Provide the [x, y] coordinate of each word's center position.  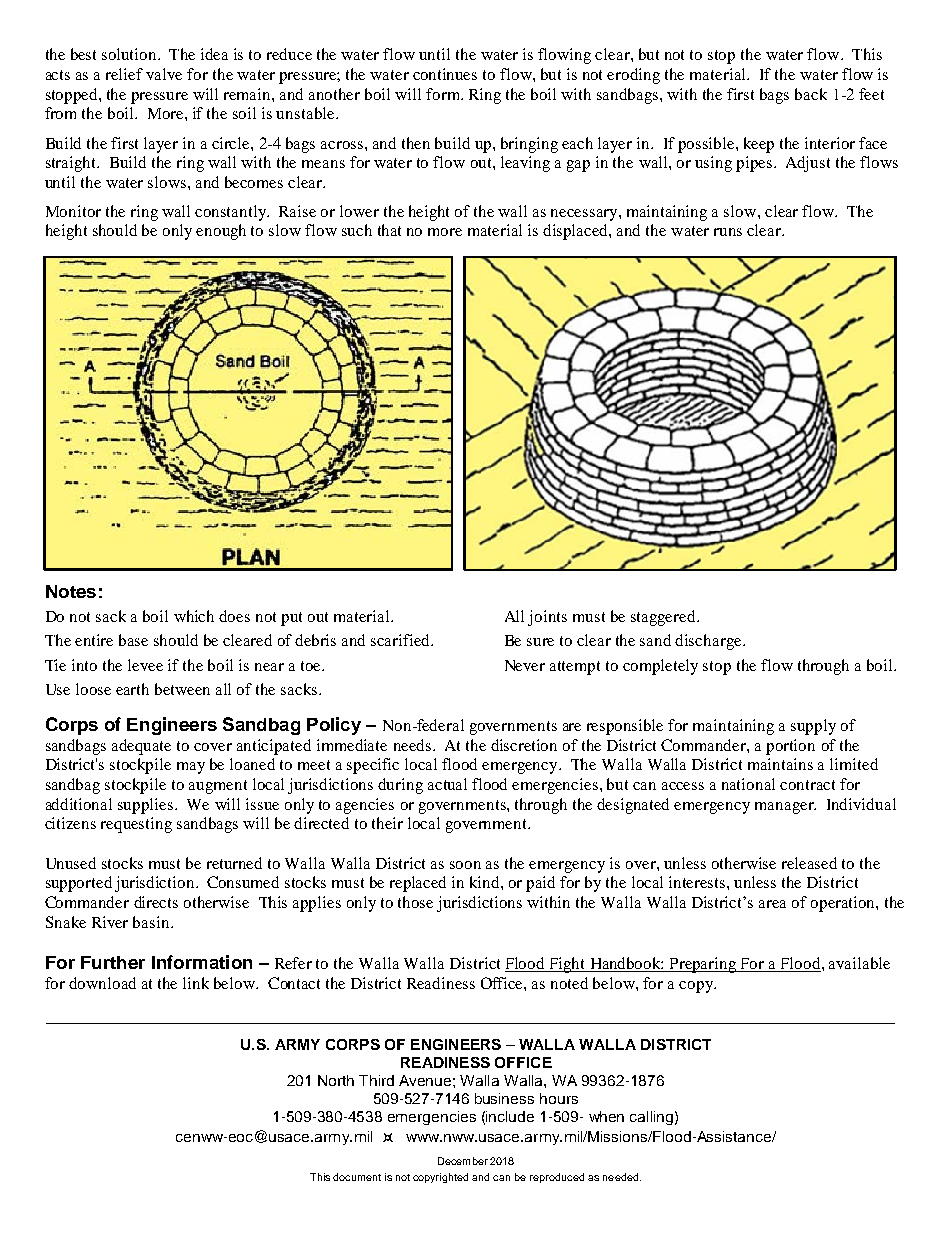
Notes [71, 591]
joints [547, 618]
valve [164, 74]
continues [445, 74]
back [811, 94]
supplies [147, 806]
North [336, 1080]
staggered [664, 618]
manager [785, 808]
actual [447, 784]
